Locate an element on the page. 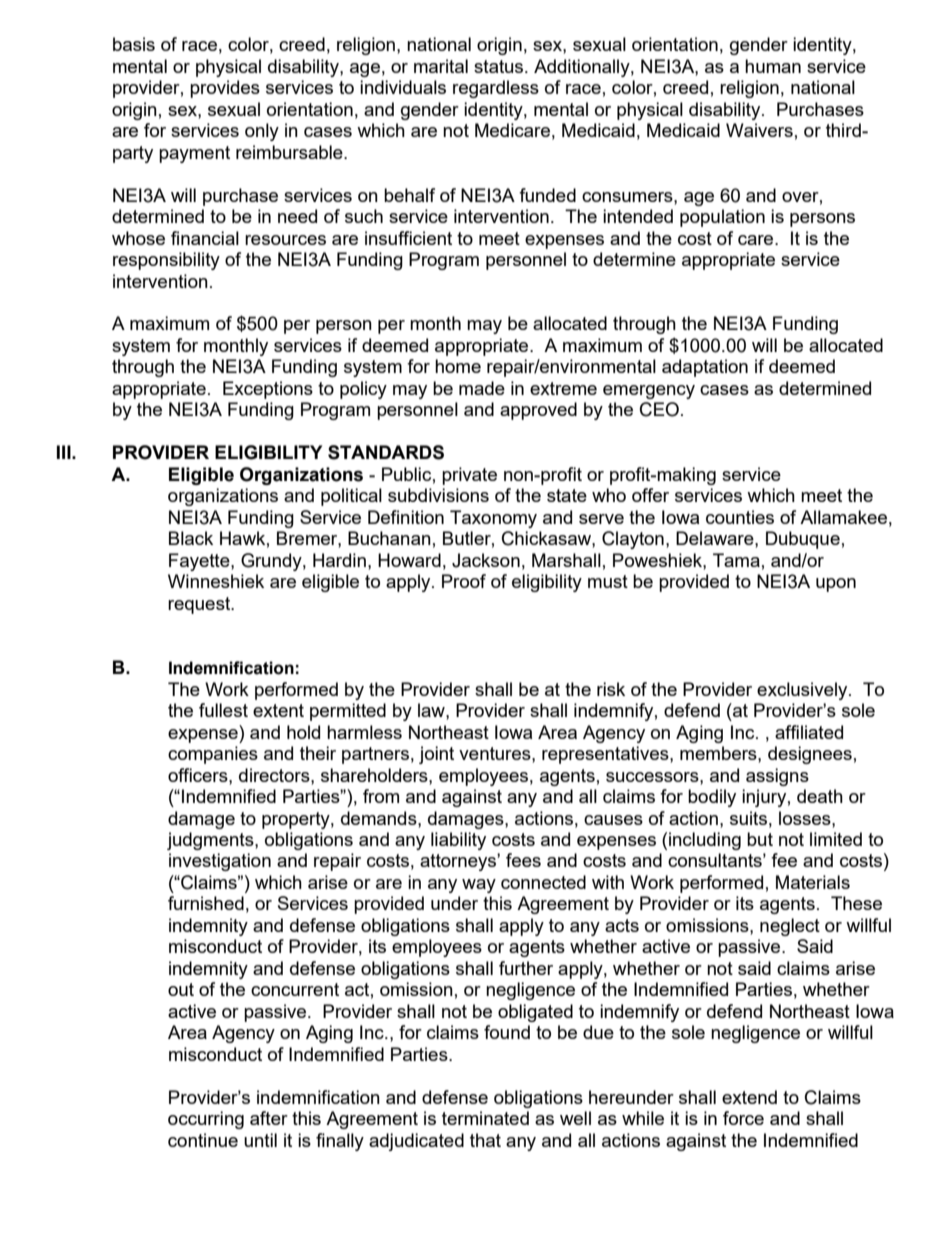 This page has height=1233, width=952. Proof is located at coordinates (464, 581).
